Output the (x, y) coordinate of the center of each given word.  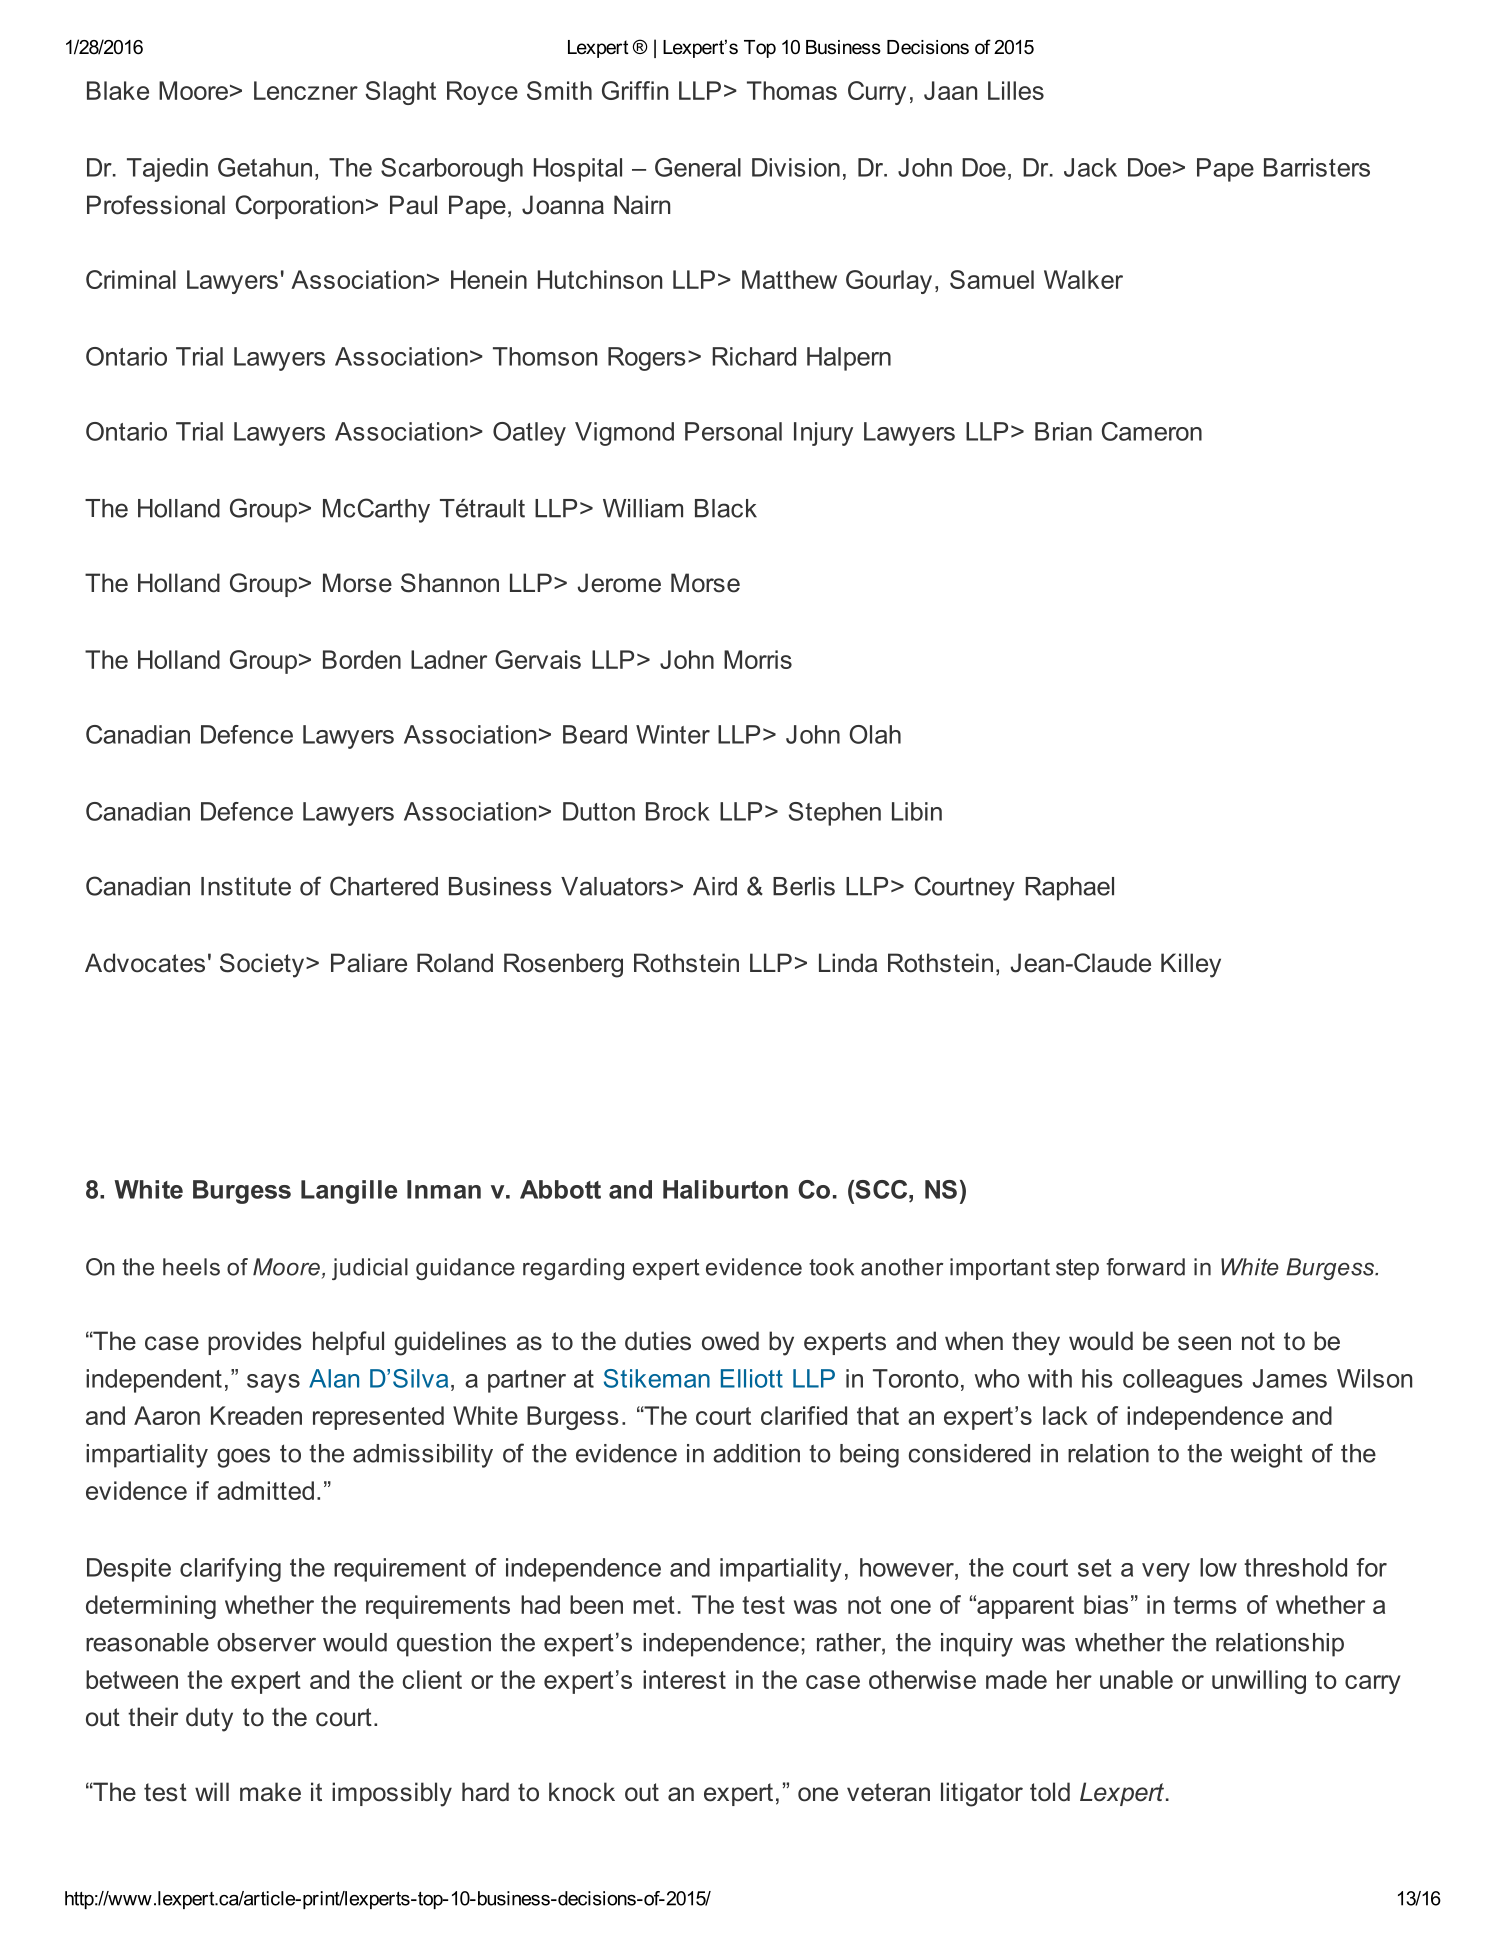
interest (684, 1679)
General (698, 167)
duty (209, 1719)
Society (263, 965)
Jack (1090, 167)
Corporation (299, 207)
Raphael (1070, 889)
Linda (848, 963)
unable (1136, 1679)
